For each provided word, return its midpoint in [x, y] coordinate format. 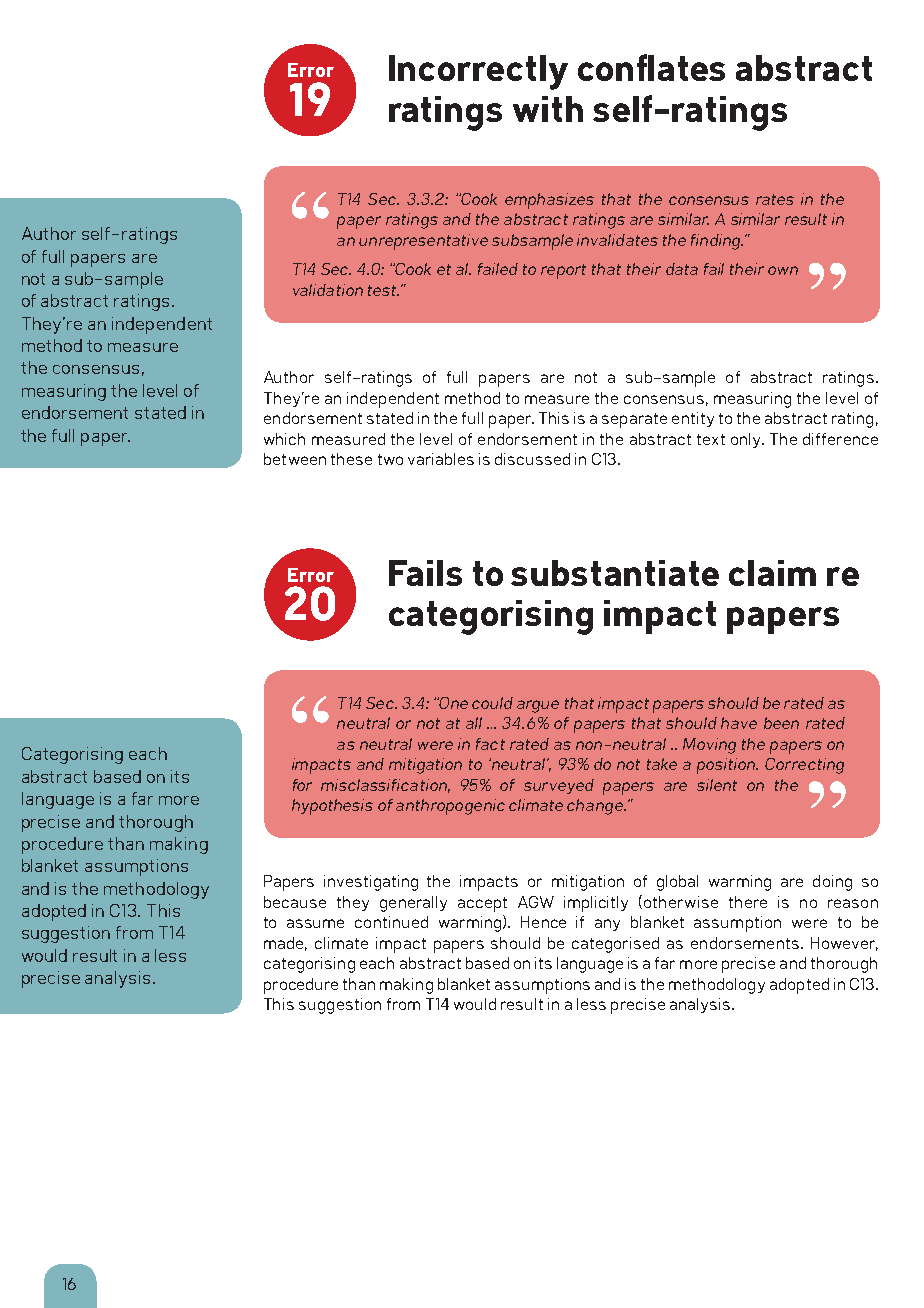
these [351, 459]
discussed [532, 459]
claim [772, 573]
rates [775, 199]
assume [315, 923]
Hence [543, 922]
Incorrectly [478, 72]
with [548, 109]
